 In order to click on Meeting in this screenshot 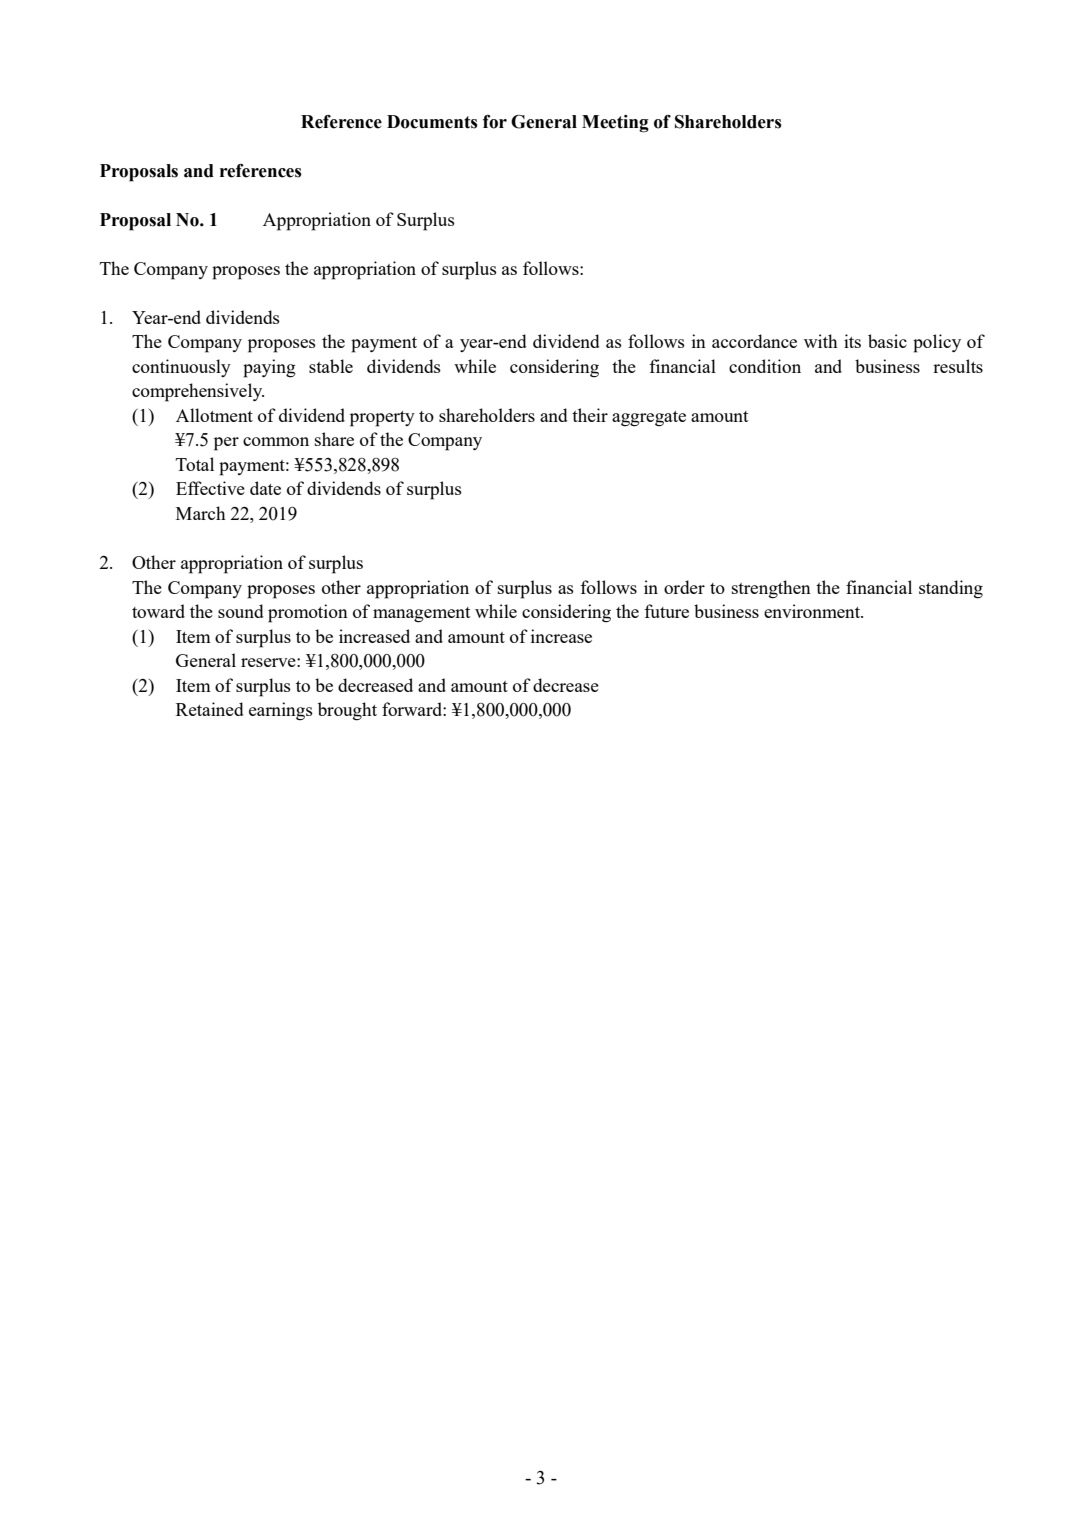, I will do `click(615, 124)`.
